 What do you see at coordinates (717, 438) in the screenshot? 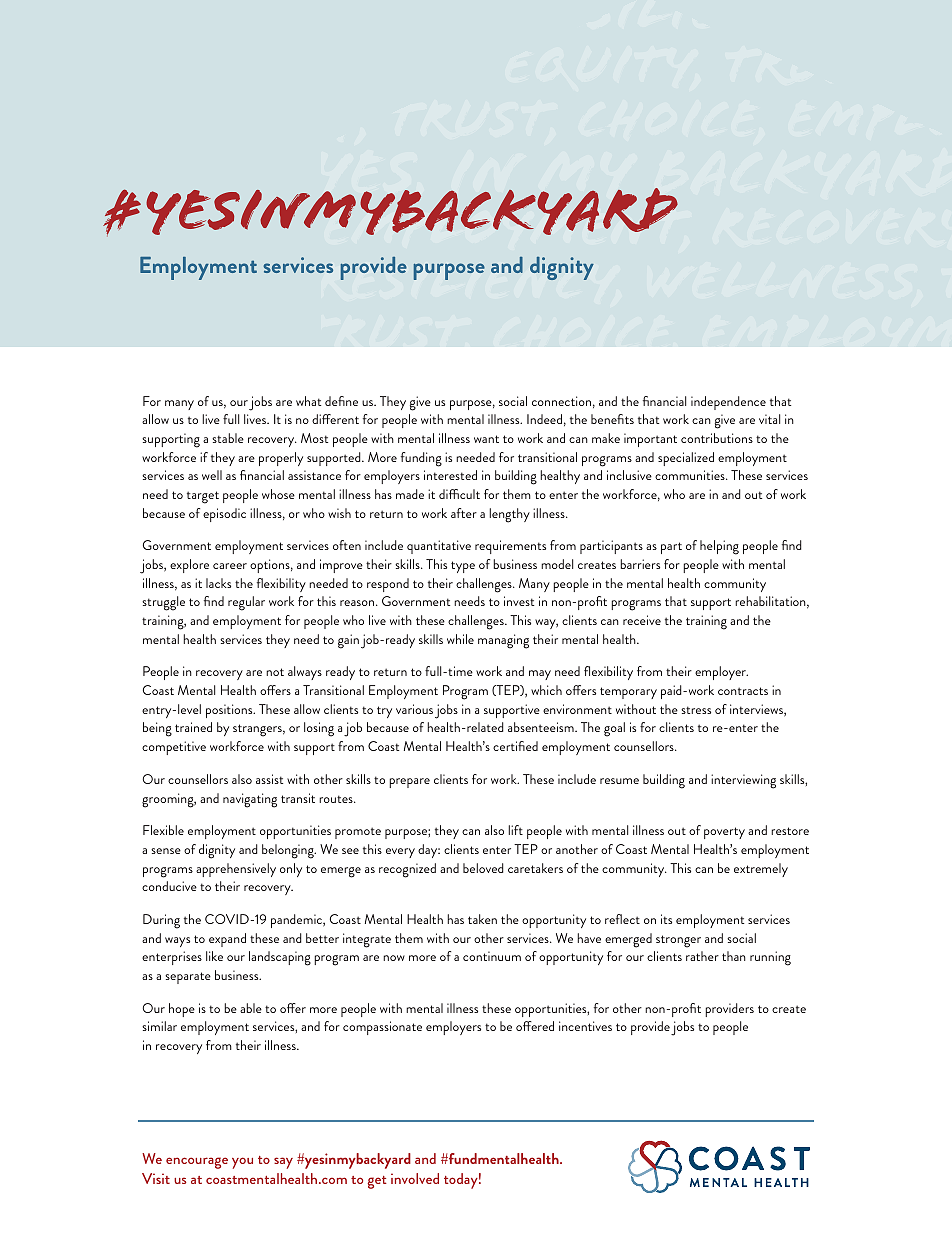
I see `contributions` at bounding box center [717, 438].
